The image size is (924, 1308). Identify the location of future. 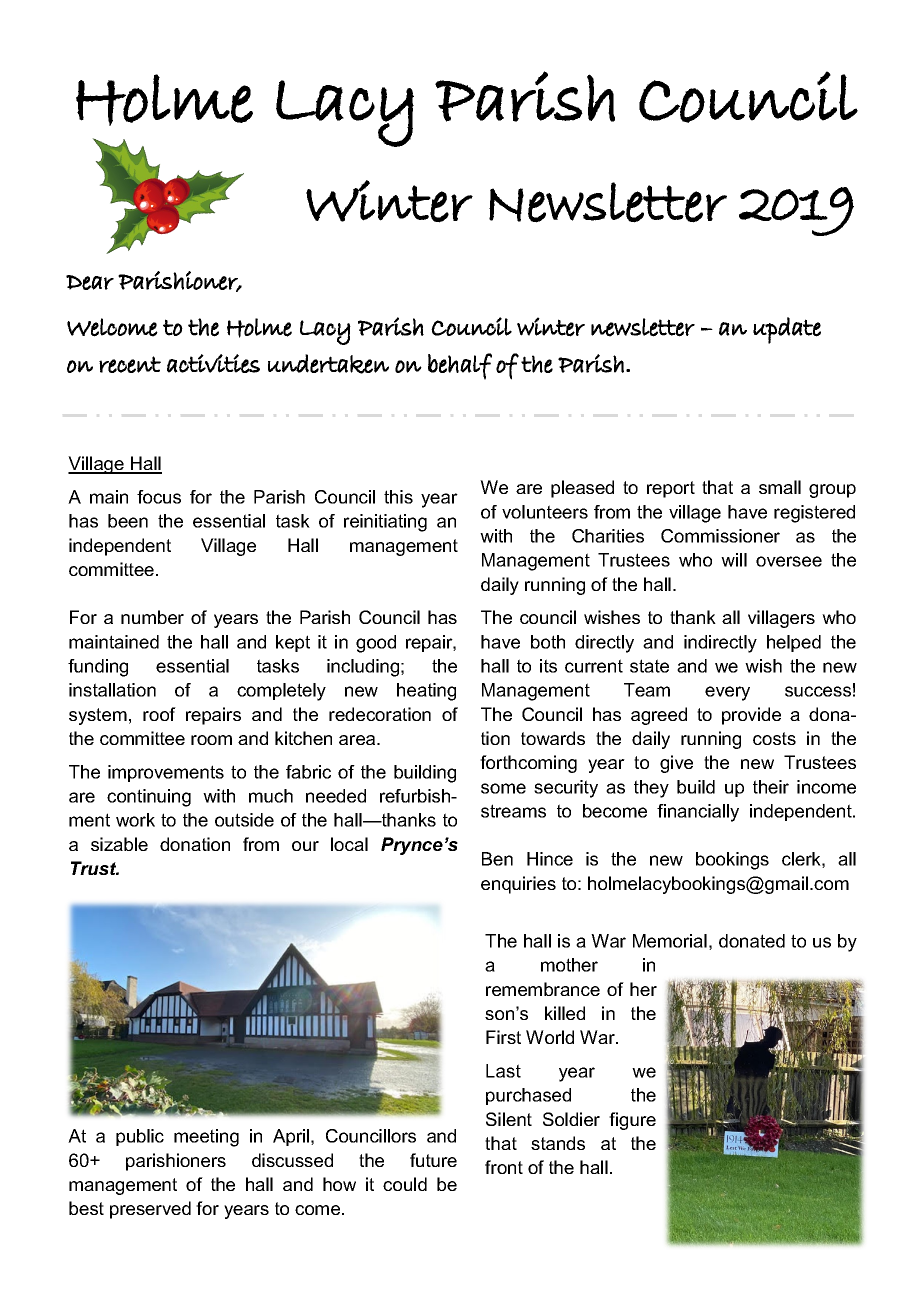
(433, 1160).
